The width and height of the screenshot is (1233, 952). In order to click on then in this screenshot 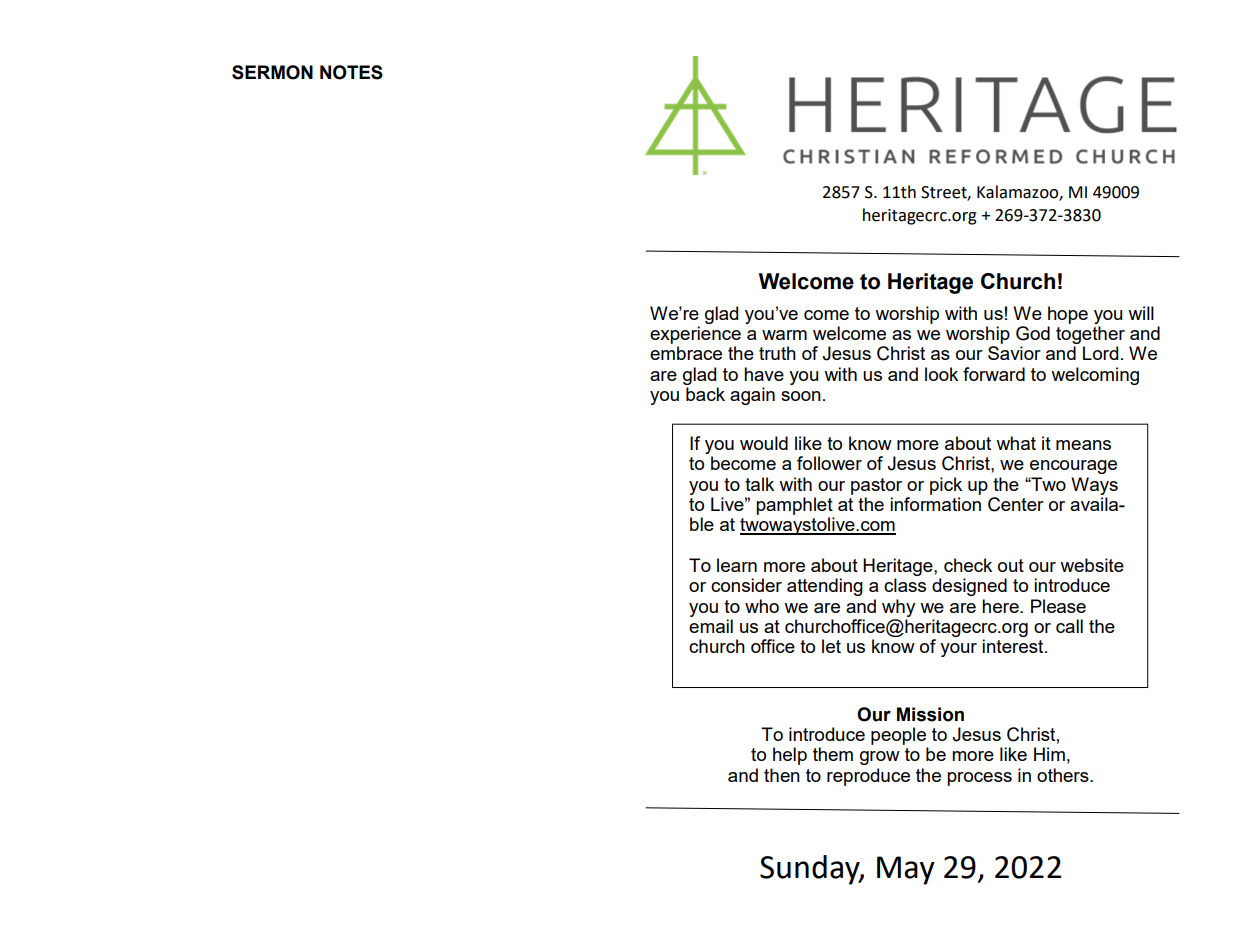, I will do `click(782, 775)`.
